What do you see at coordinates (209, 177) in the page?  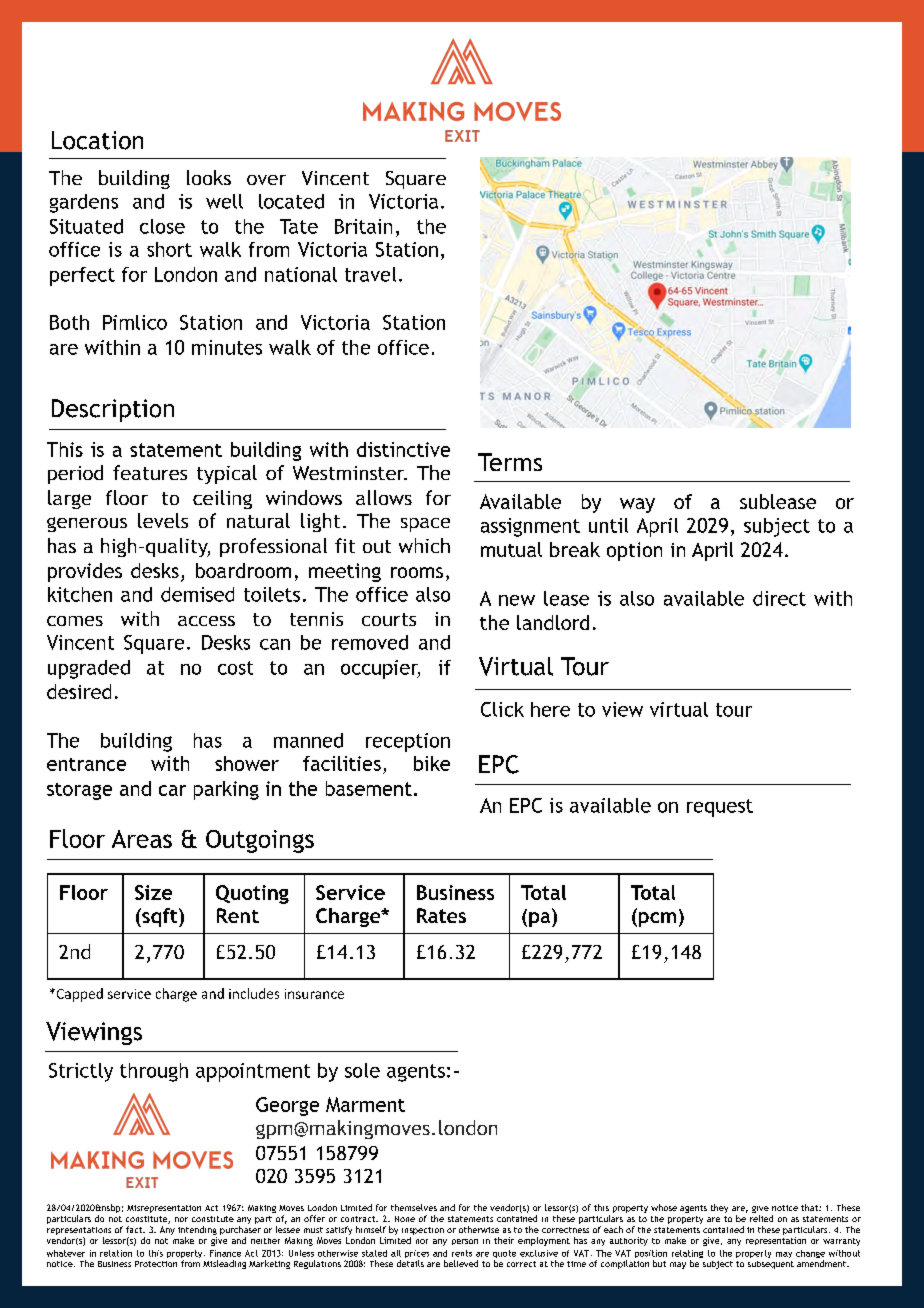 I see `looks` at bounding box center [209, 177].
